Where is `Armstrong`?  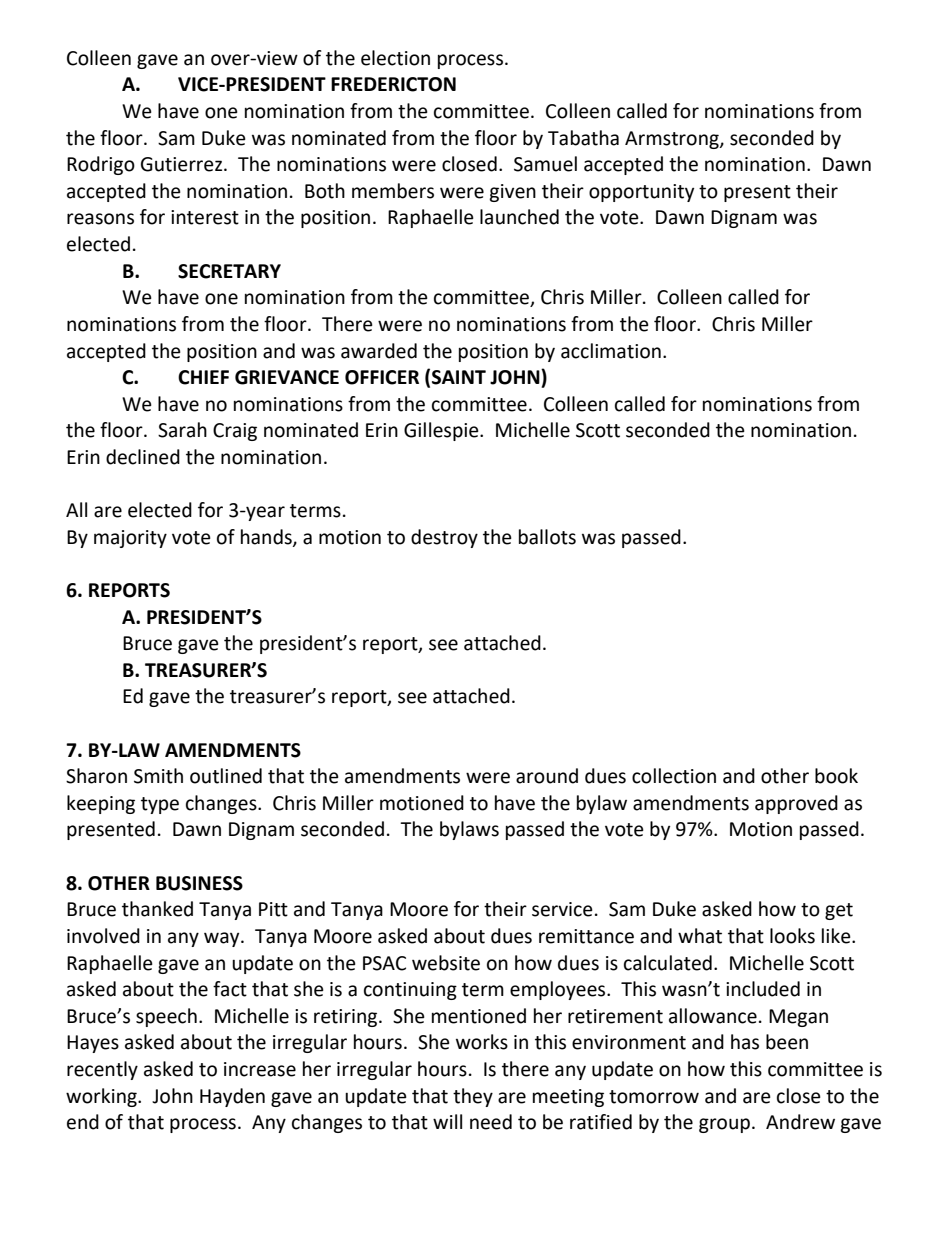 Armstrong is located at coordinates (673, 140).
